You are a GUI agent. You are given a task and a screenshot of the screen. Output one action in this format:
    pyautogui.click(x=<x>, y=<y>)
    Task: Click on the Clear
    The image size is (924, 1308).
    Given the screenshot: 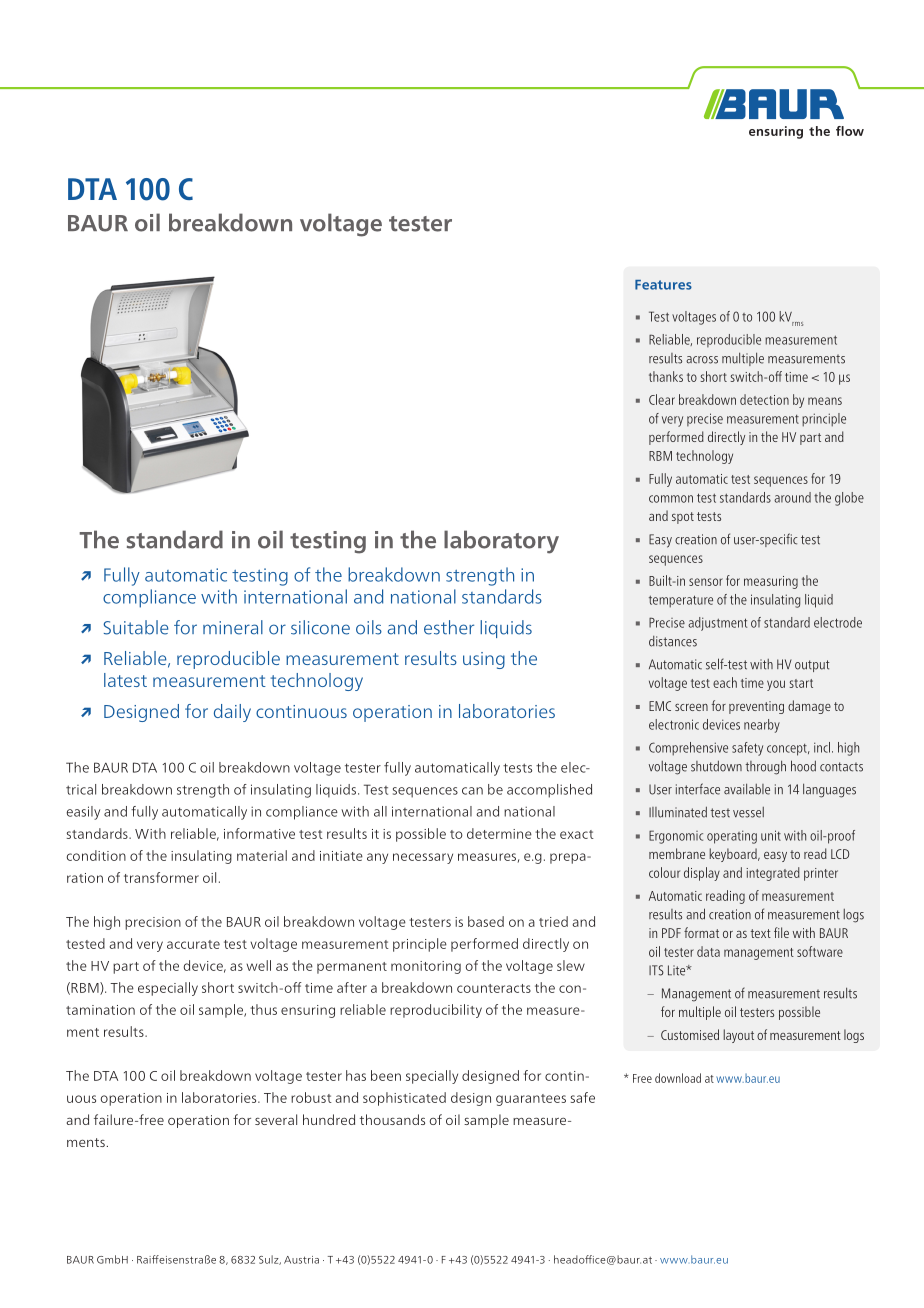 What is the action you would take?
    pyautogui.click(x=662, y=399)
